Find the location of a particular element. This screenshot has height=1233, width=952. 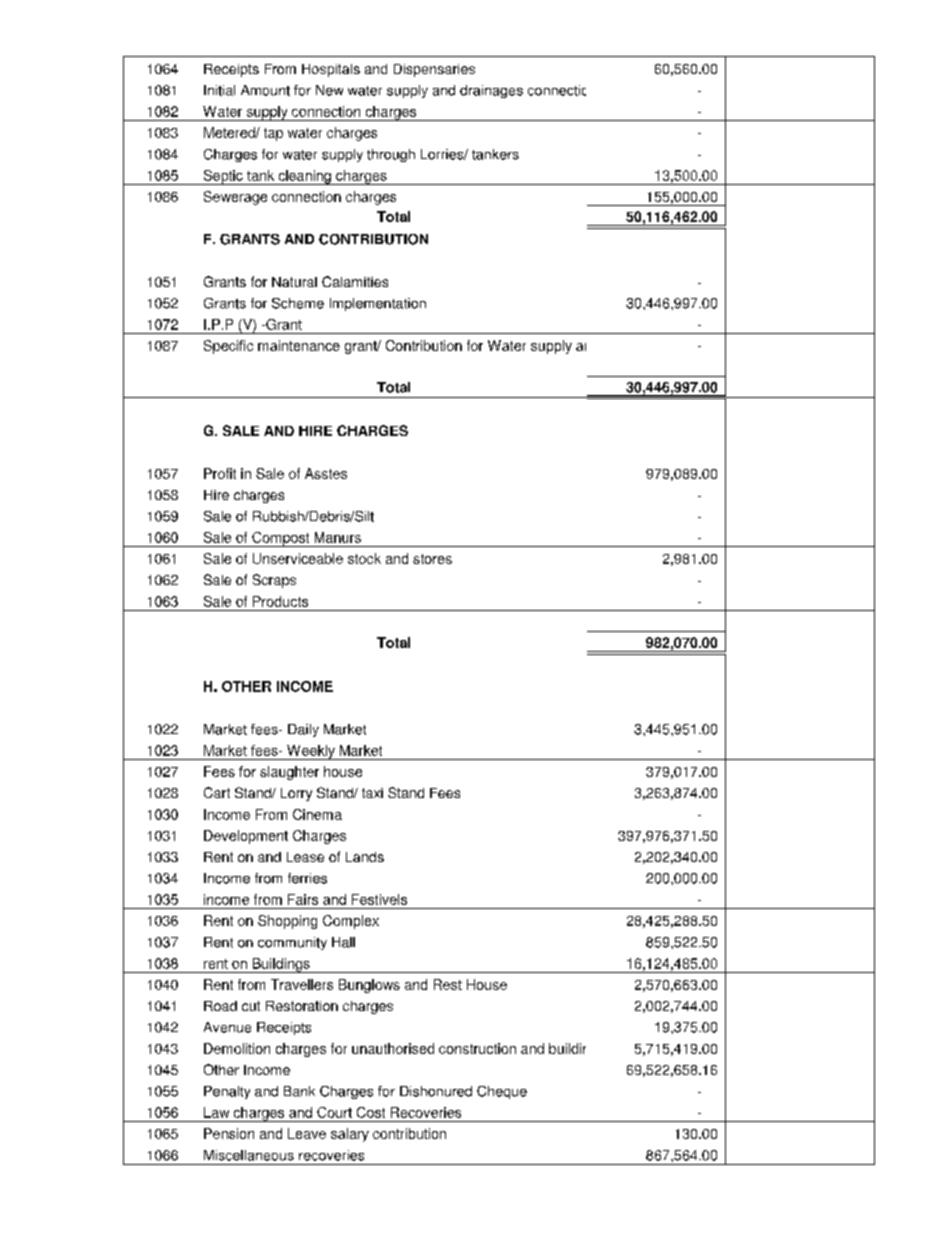

Dispensaries is located at coordinates (434, 70).
